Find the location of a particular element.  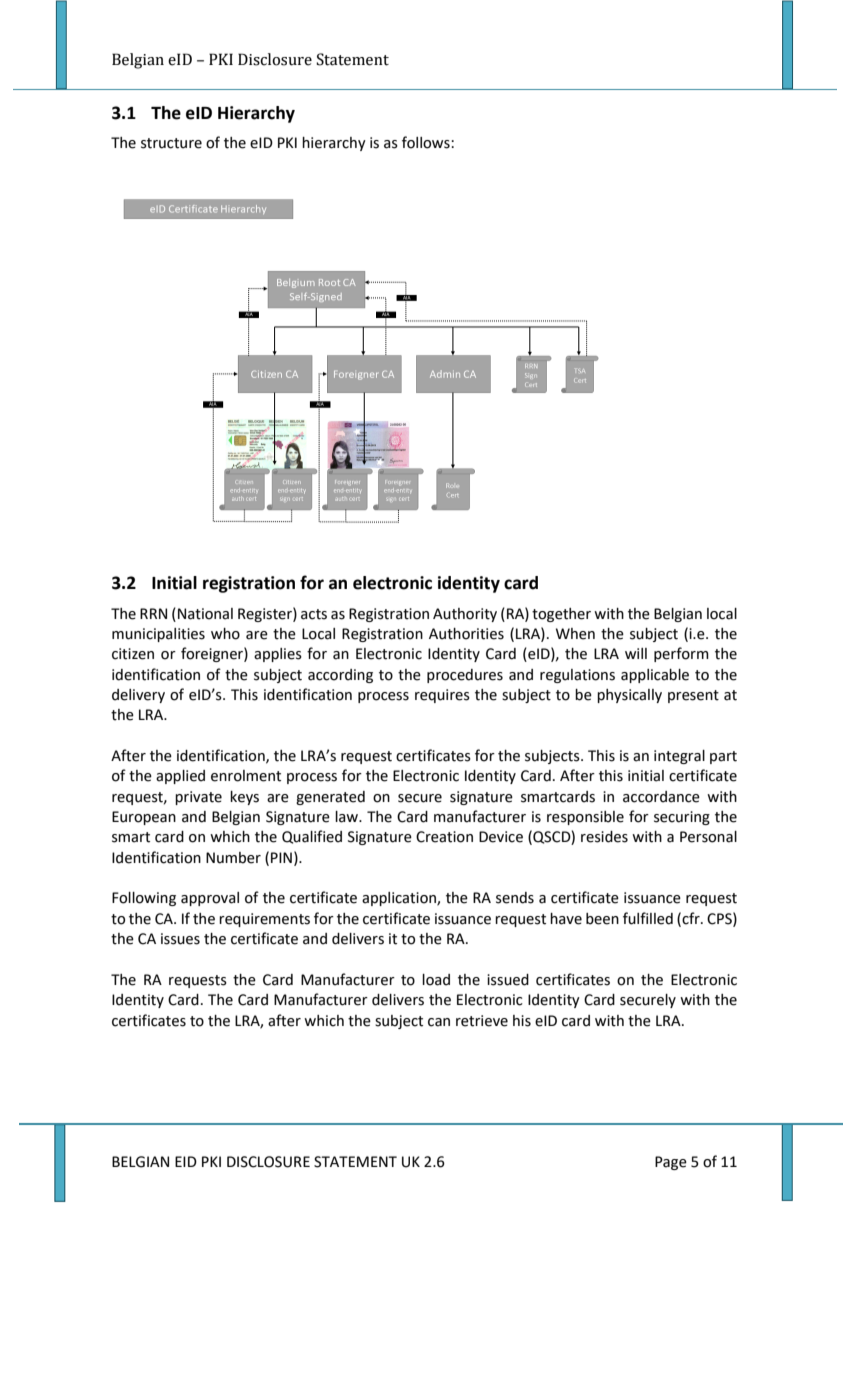

who is located at coordinates (225, 634).
